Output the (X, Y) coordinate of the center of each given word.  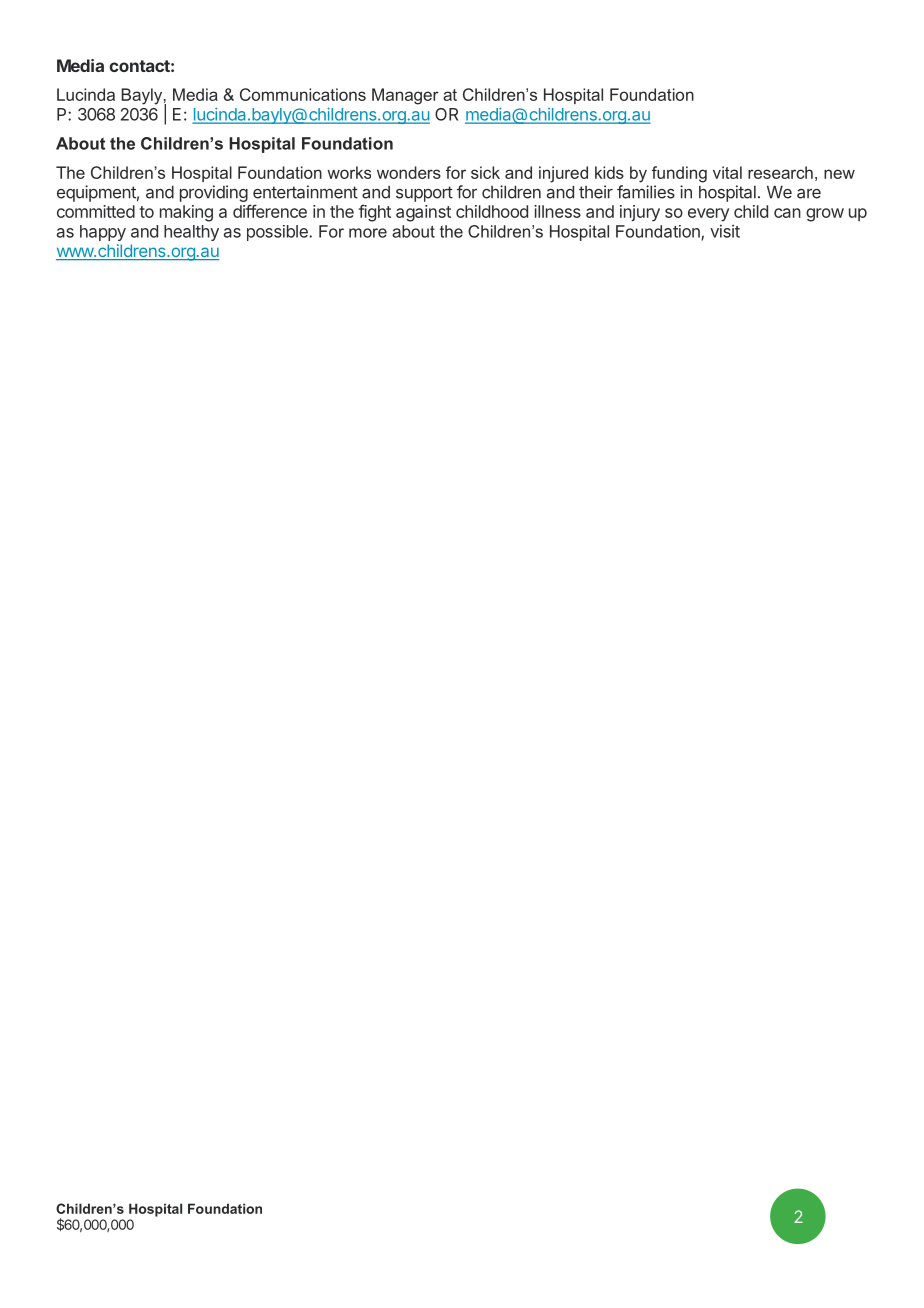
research (780, 172)
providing (214, 193)
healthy (191, 233)
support (424, 194)
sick (485, 172)
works (349, 172)
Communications (303, 94)
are (809, 193)
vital (727, 172)
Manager (405, 96)
